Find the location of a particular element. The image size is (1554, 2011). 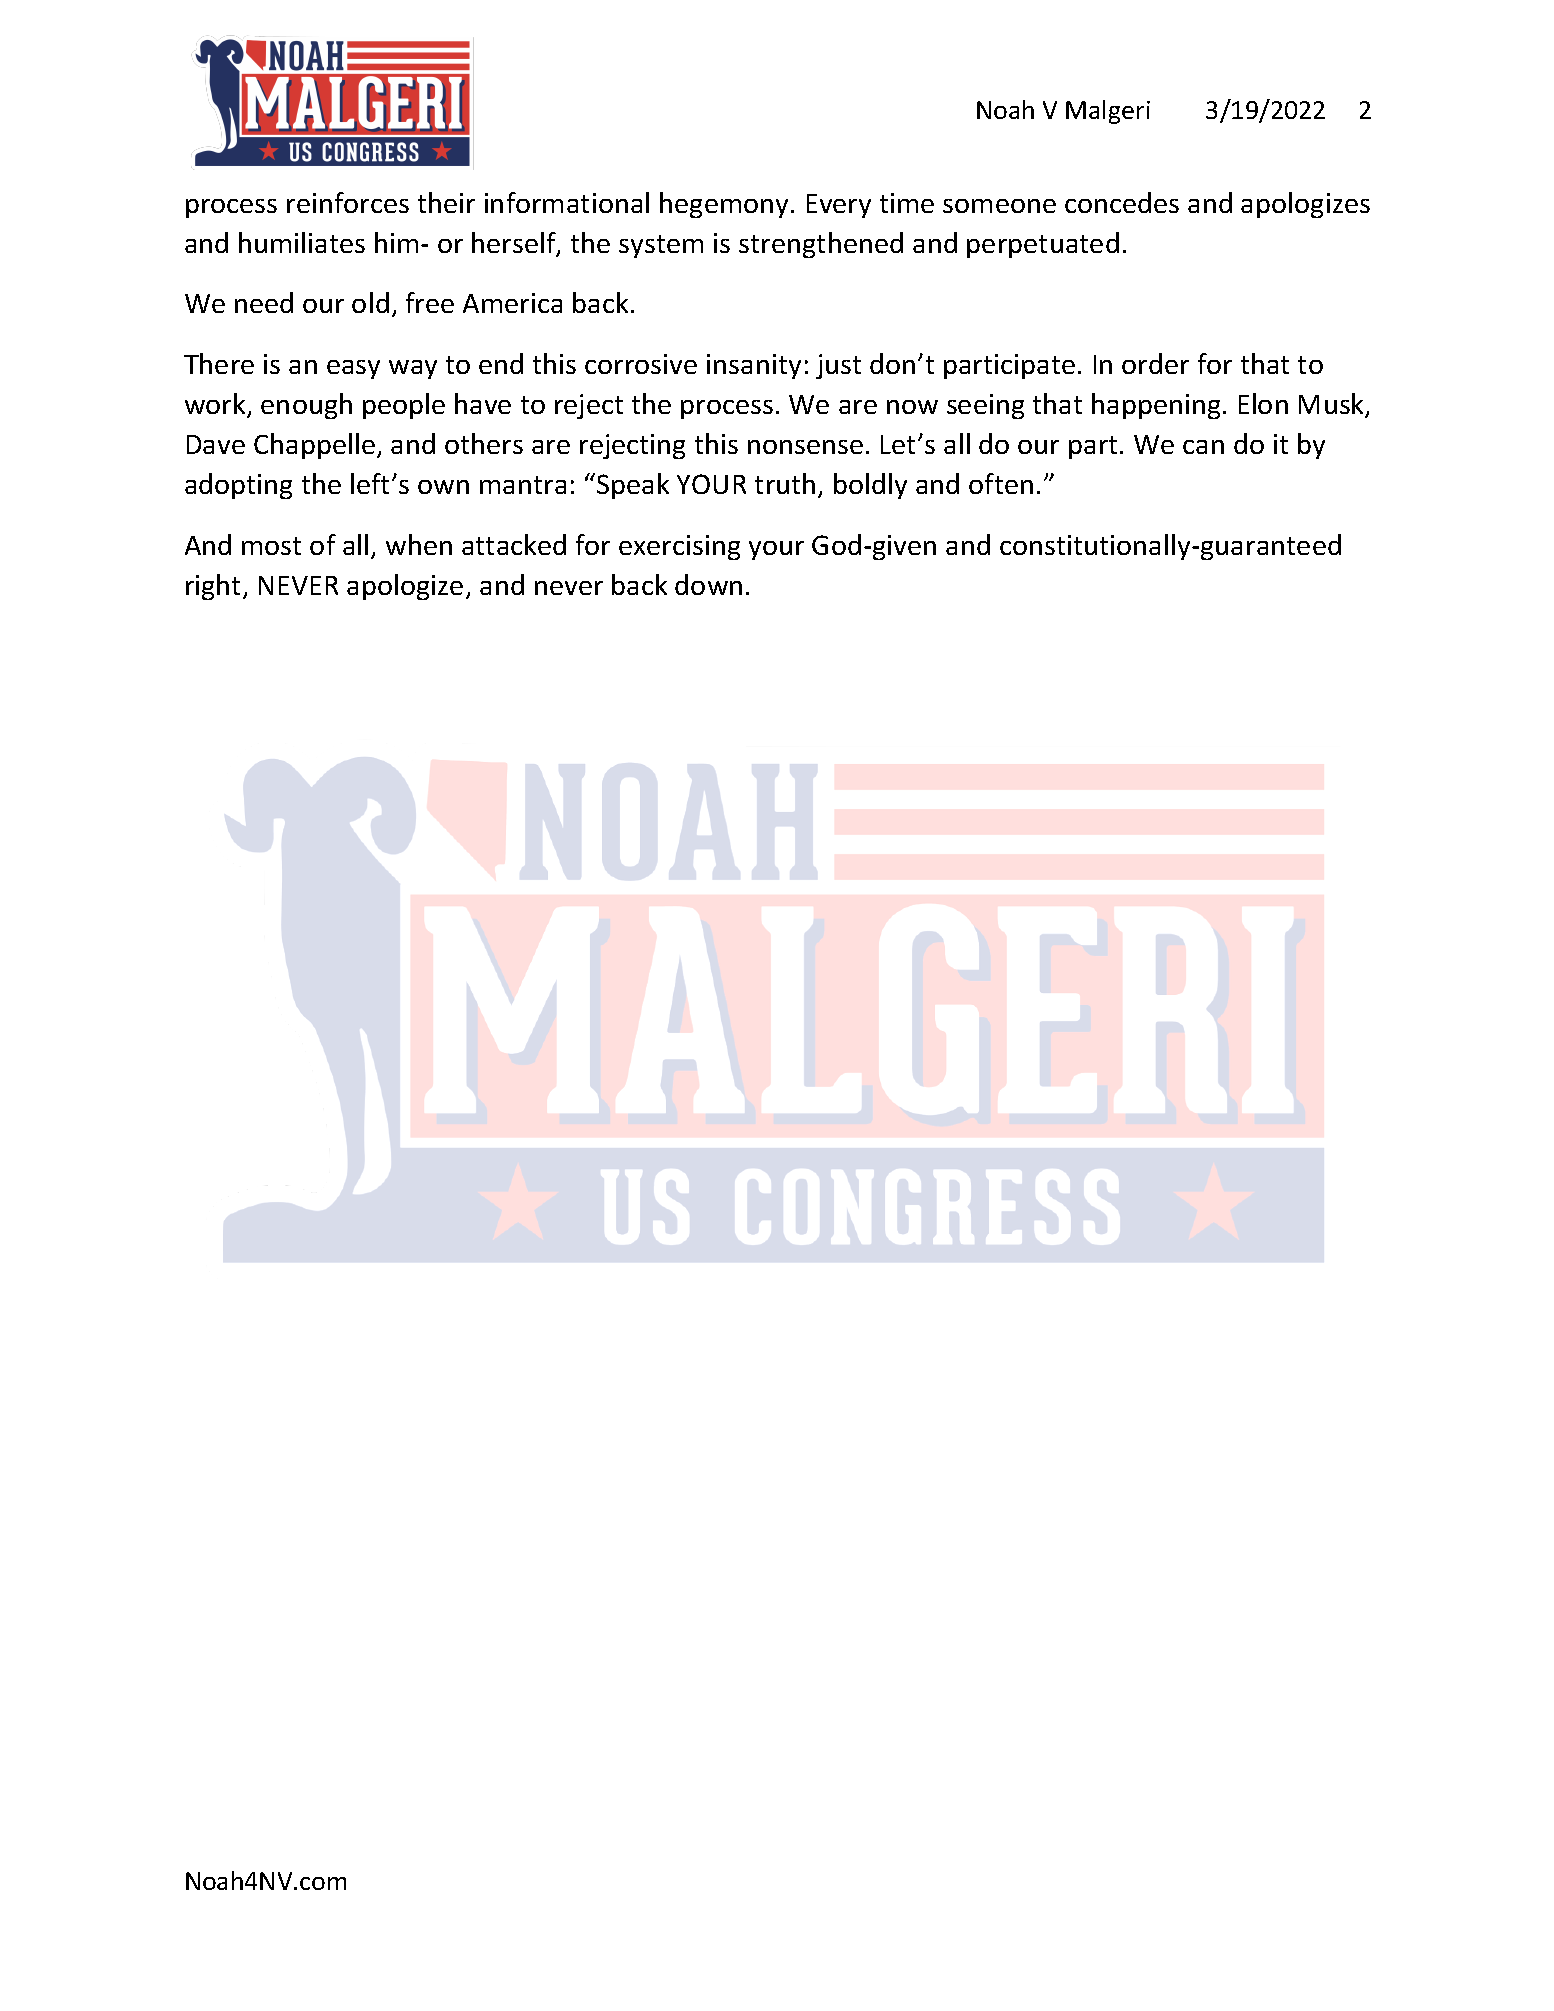

happening is located at coordinates (1156, 406).
